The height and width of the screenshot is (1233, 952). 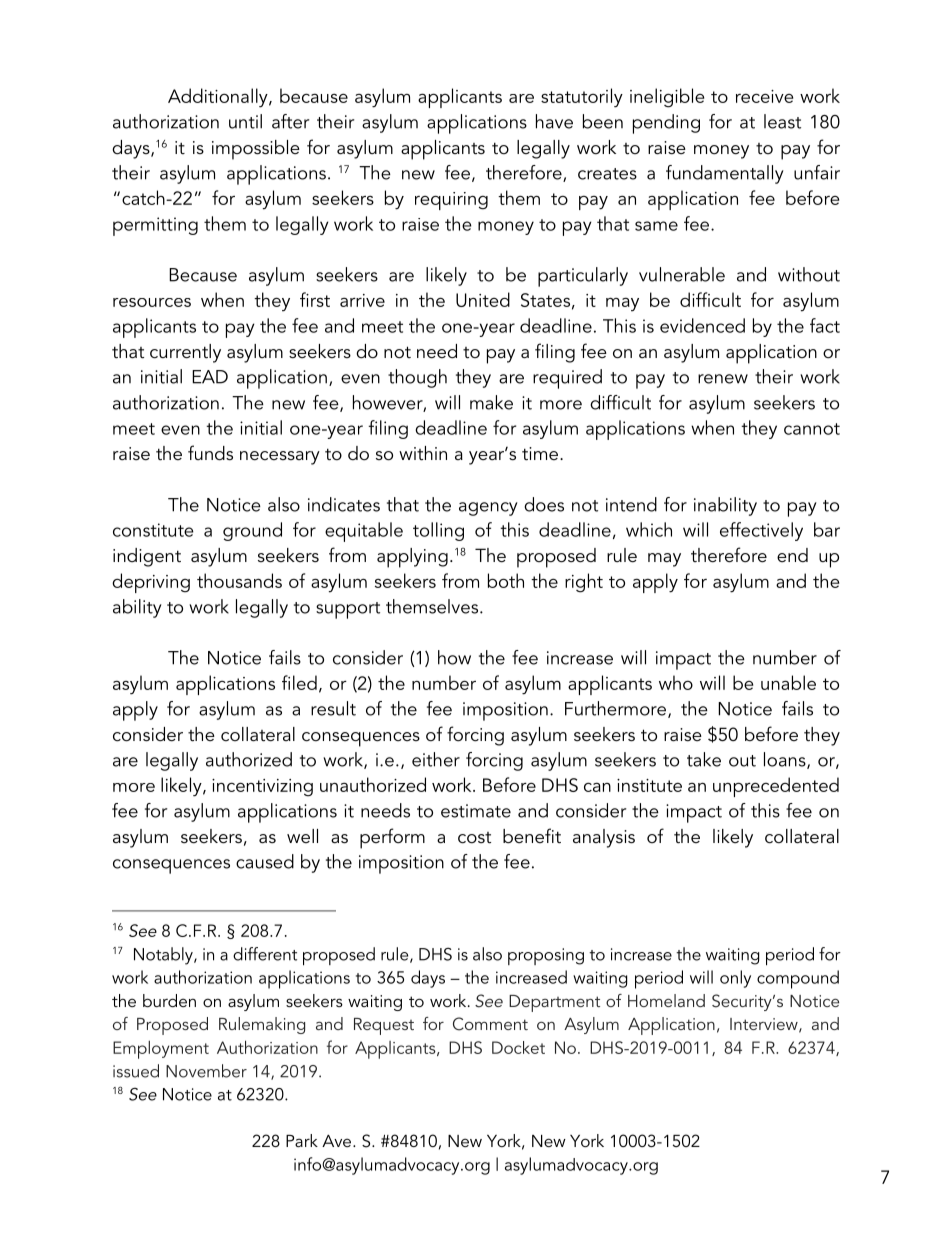 What do you see at coordinates (788, 682) in the screenshot?
I see `unable` at bounding box center [788, 682].
